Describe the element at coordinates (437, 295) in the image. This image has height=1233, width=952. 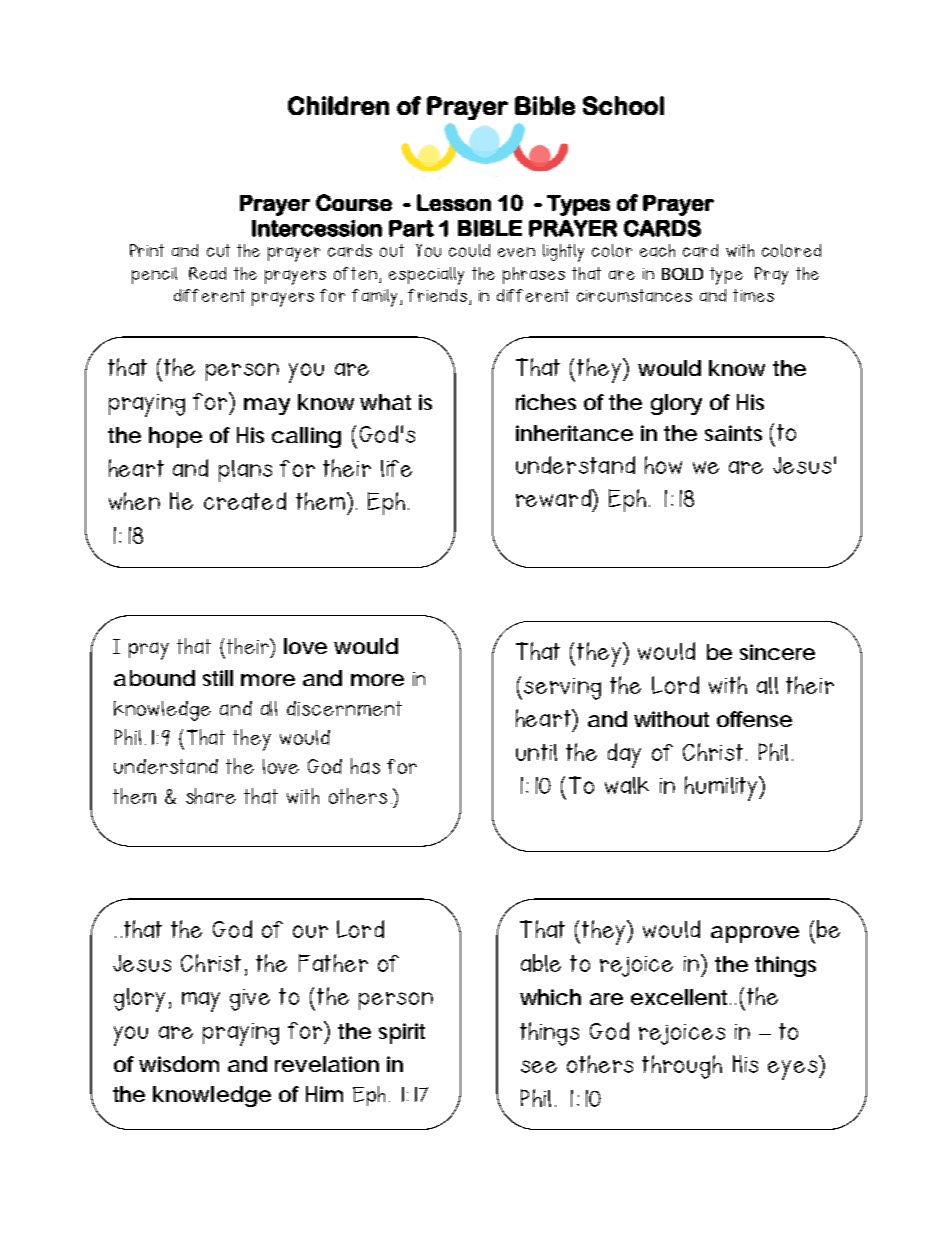
I see `friends` at that location.
